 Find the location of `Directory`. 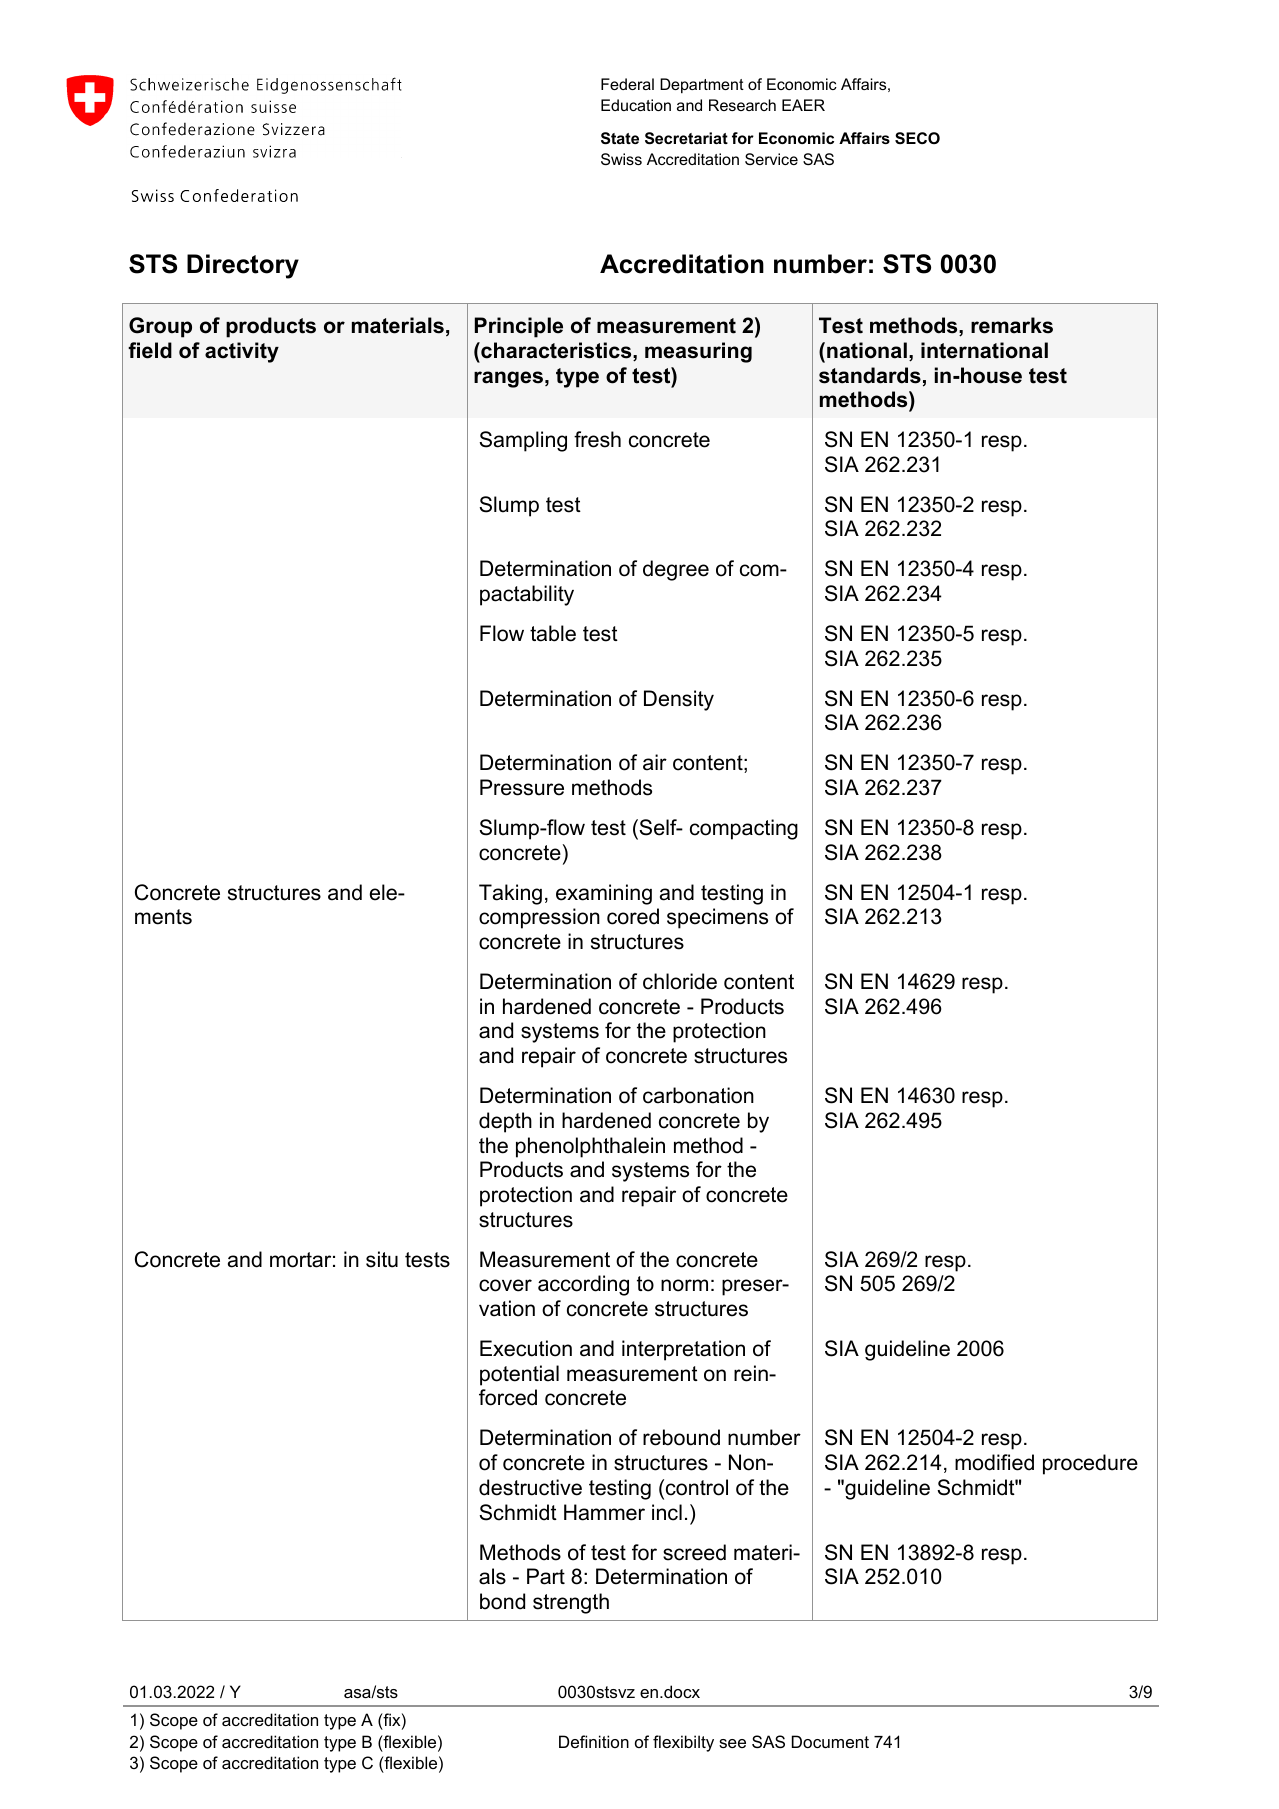

Directory is located at coordinates (243, 266).
